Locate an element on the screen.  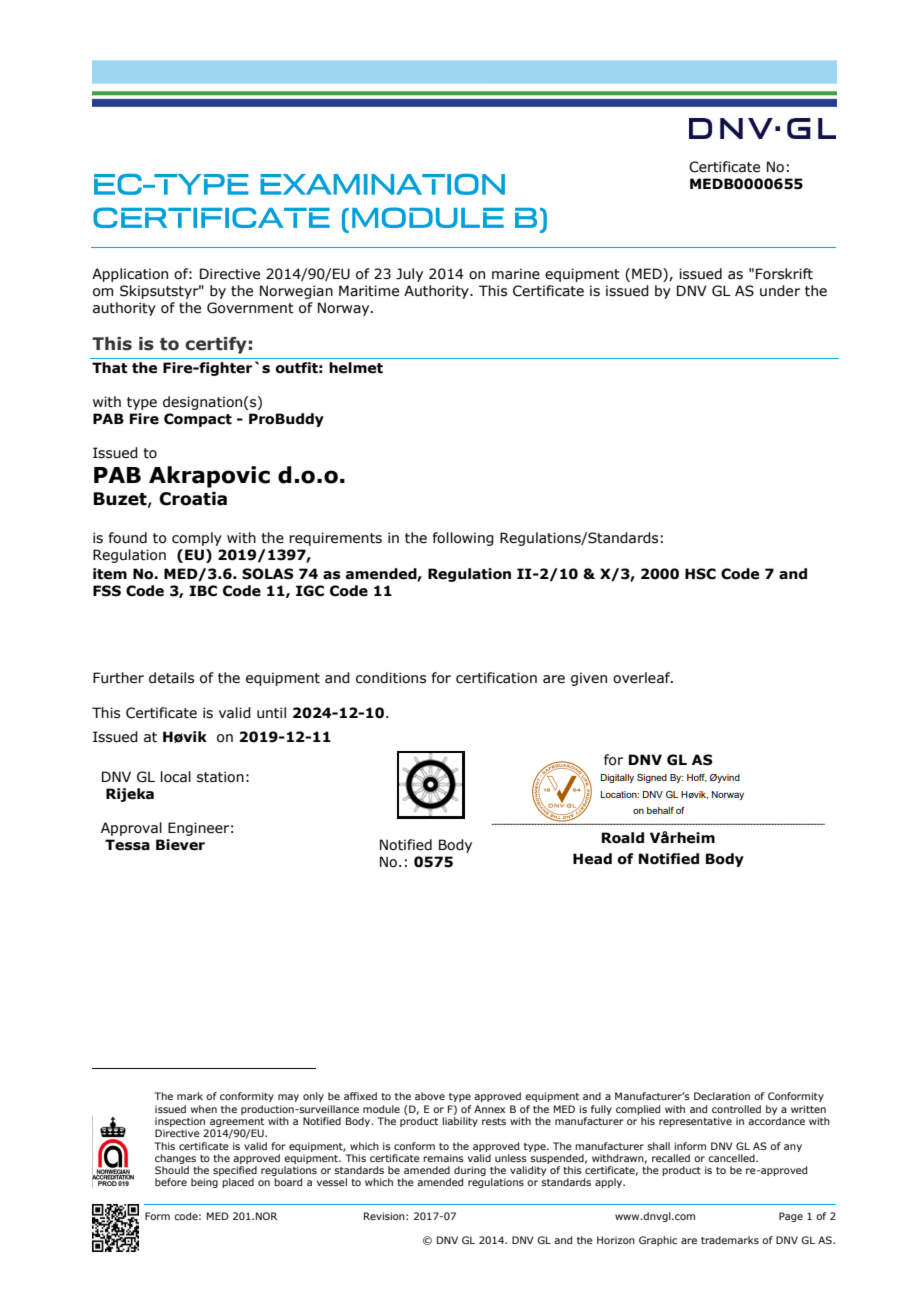
under is located at coordinates (780, 291).
